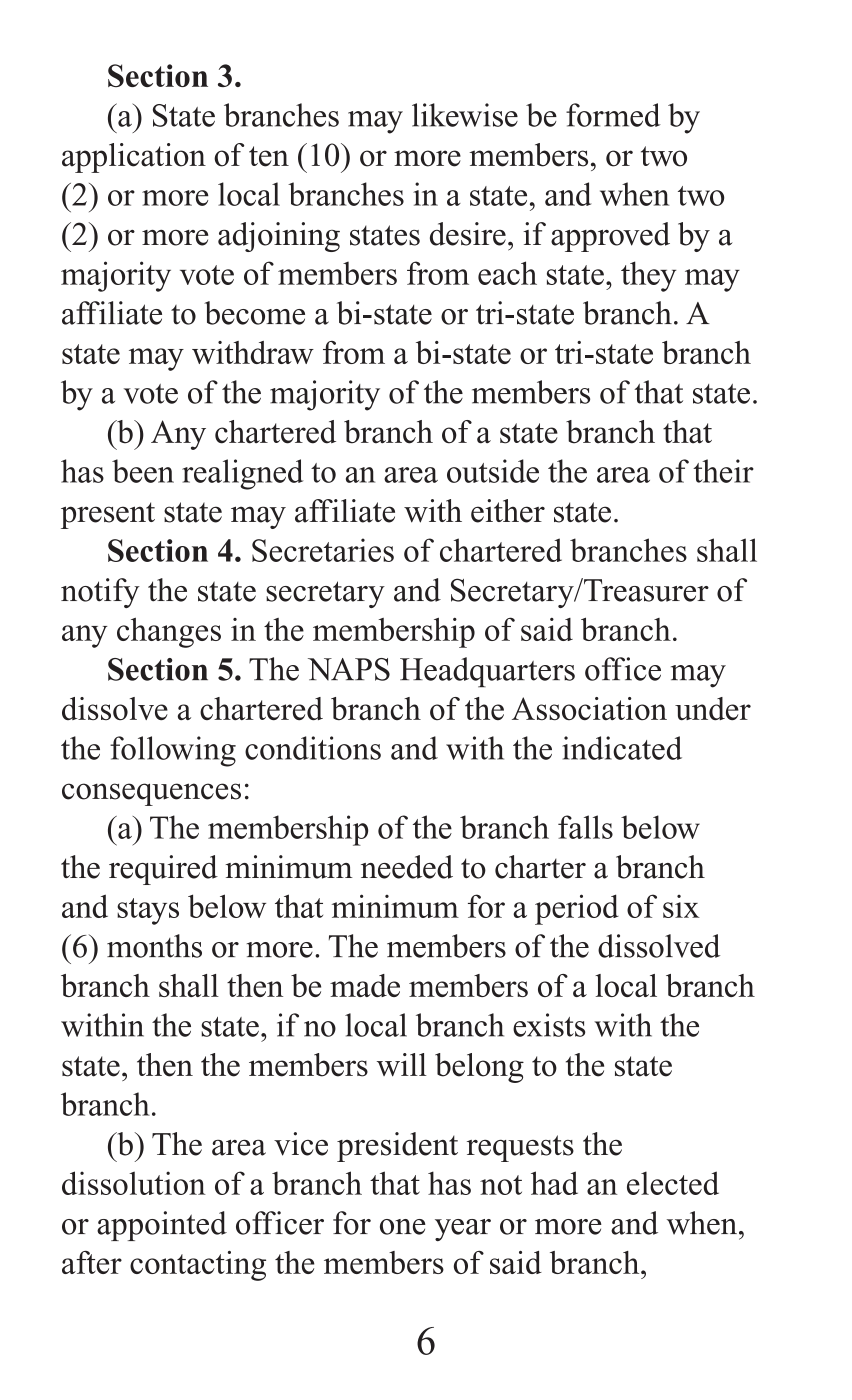  I want to click on formed, so click(613, 115).
